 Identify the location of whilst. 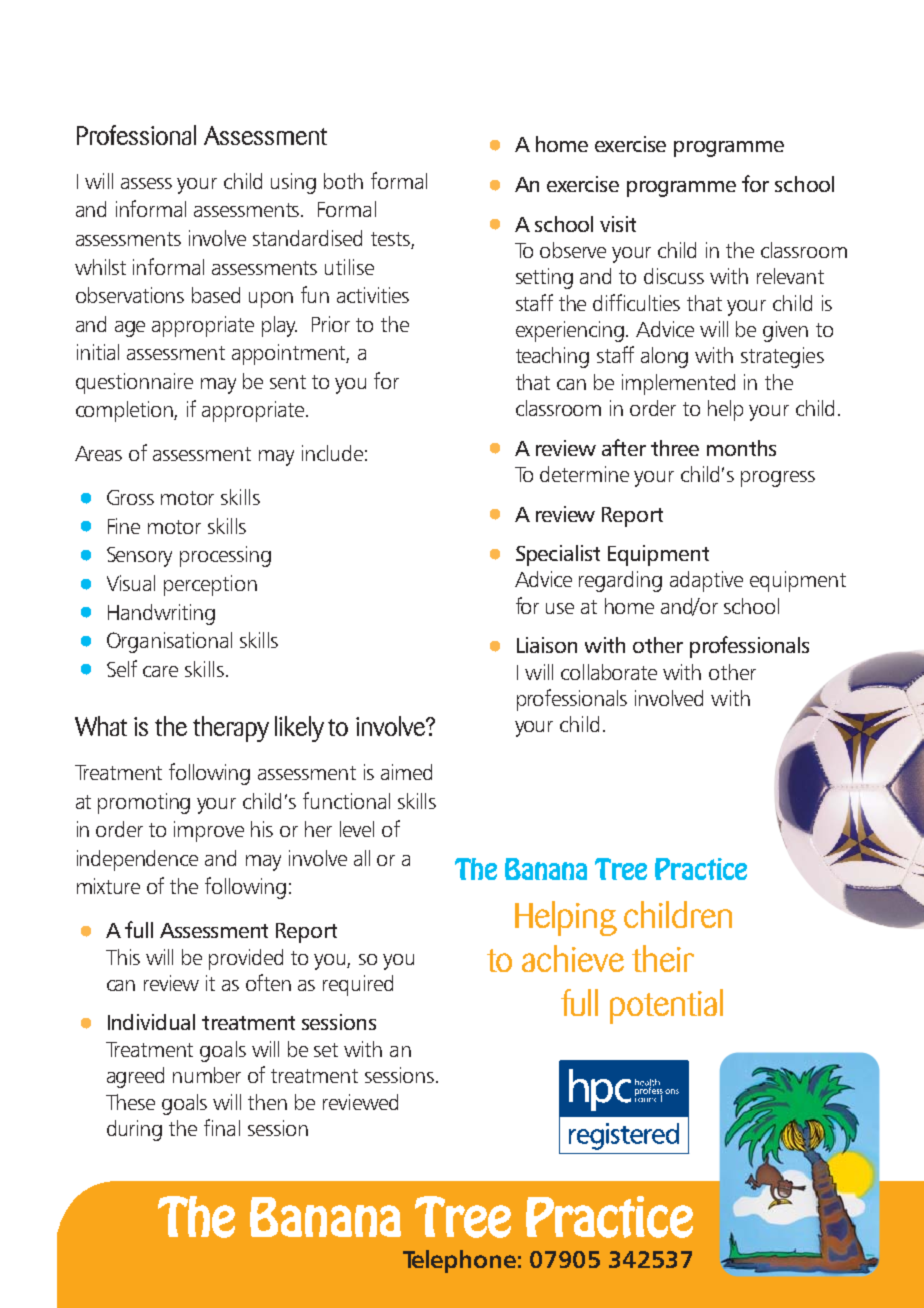
(100, 267).
